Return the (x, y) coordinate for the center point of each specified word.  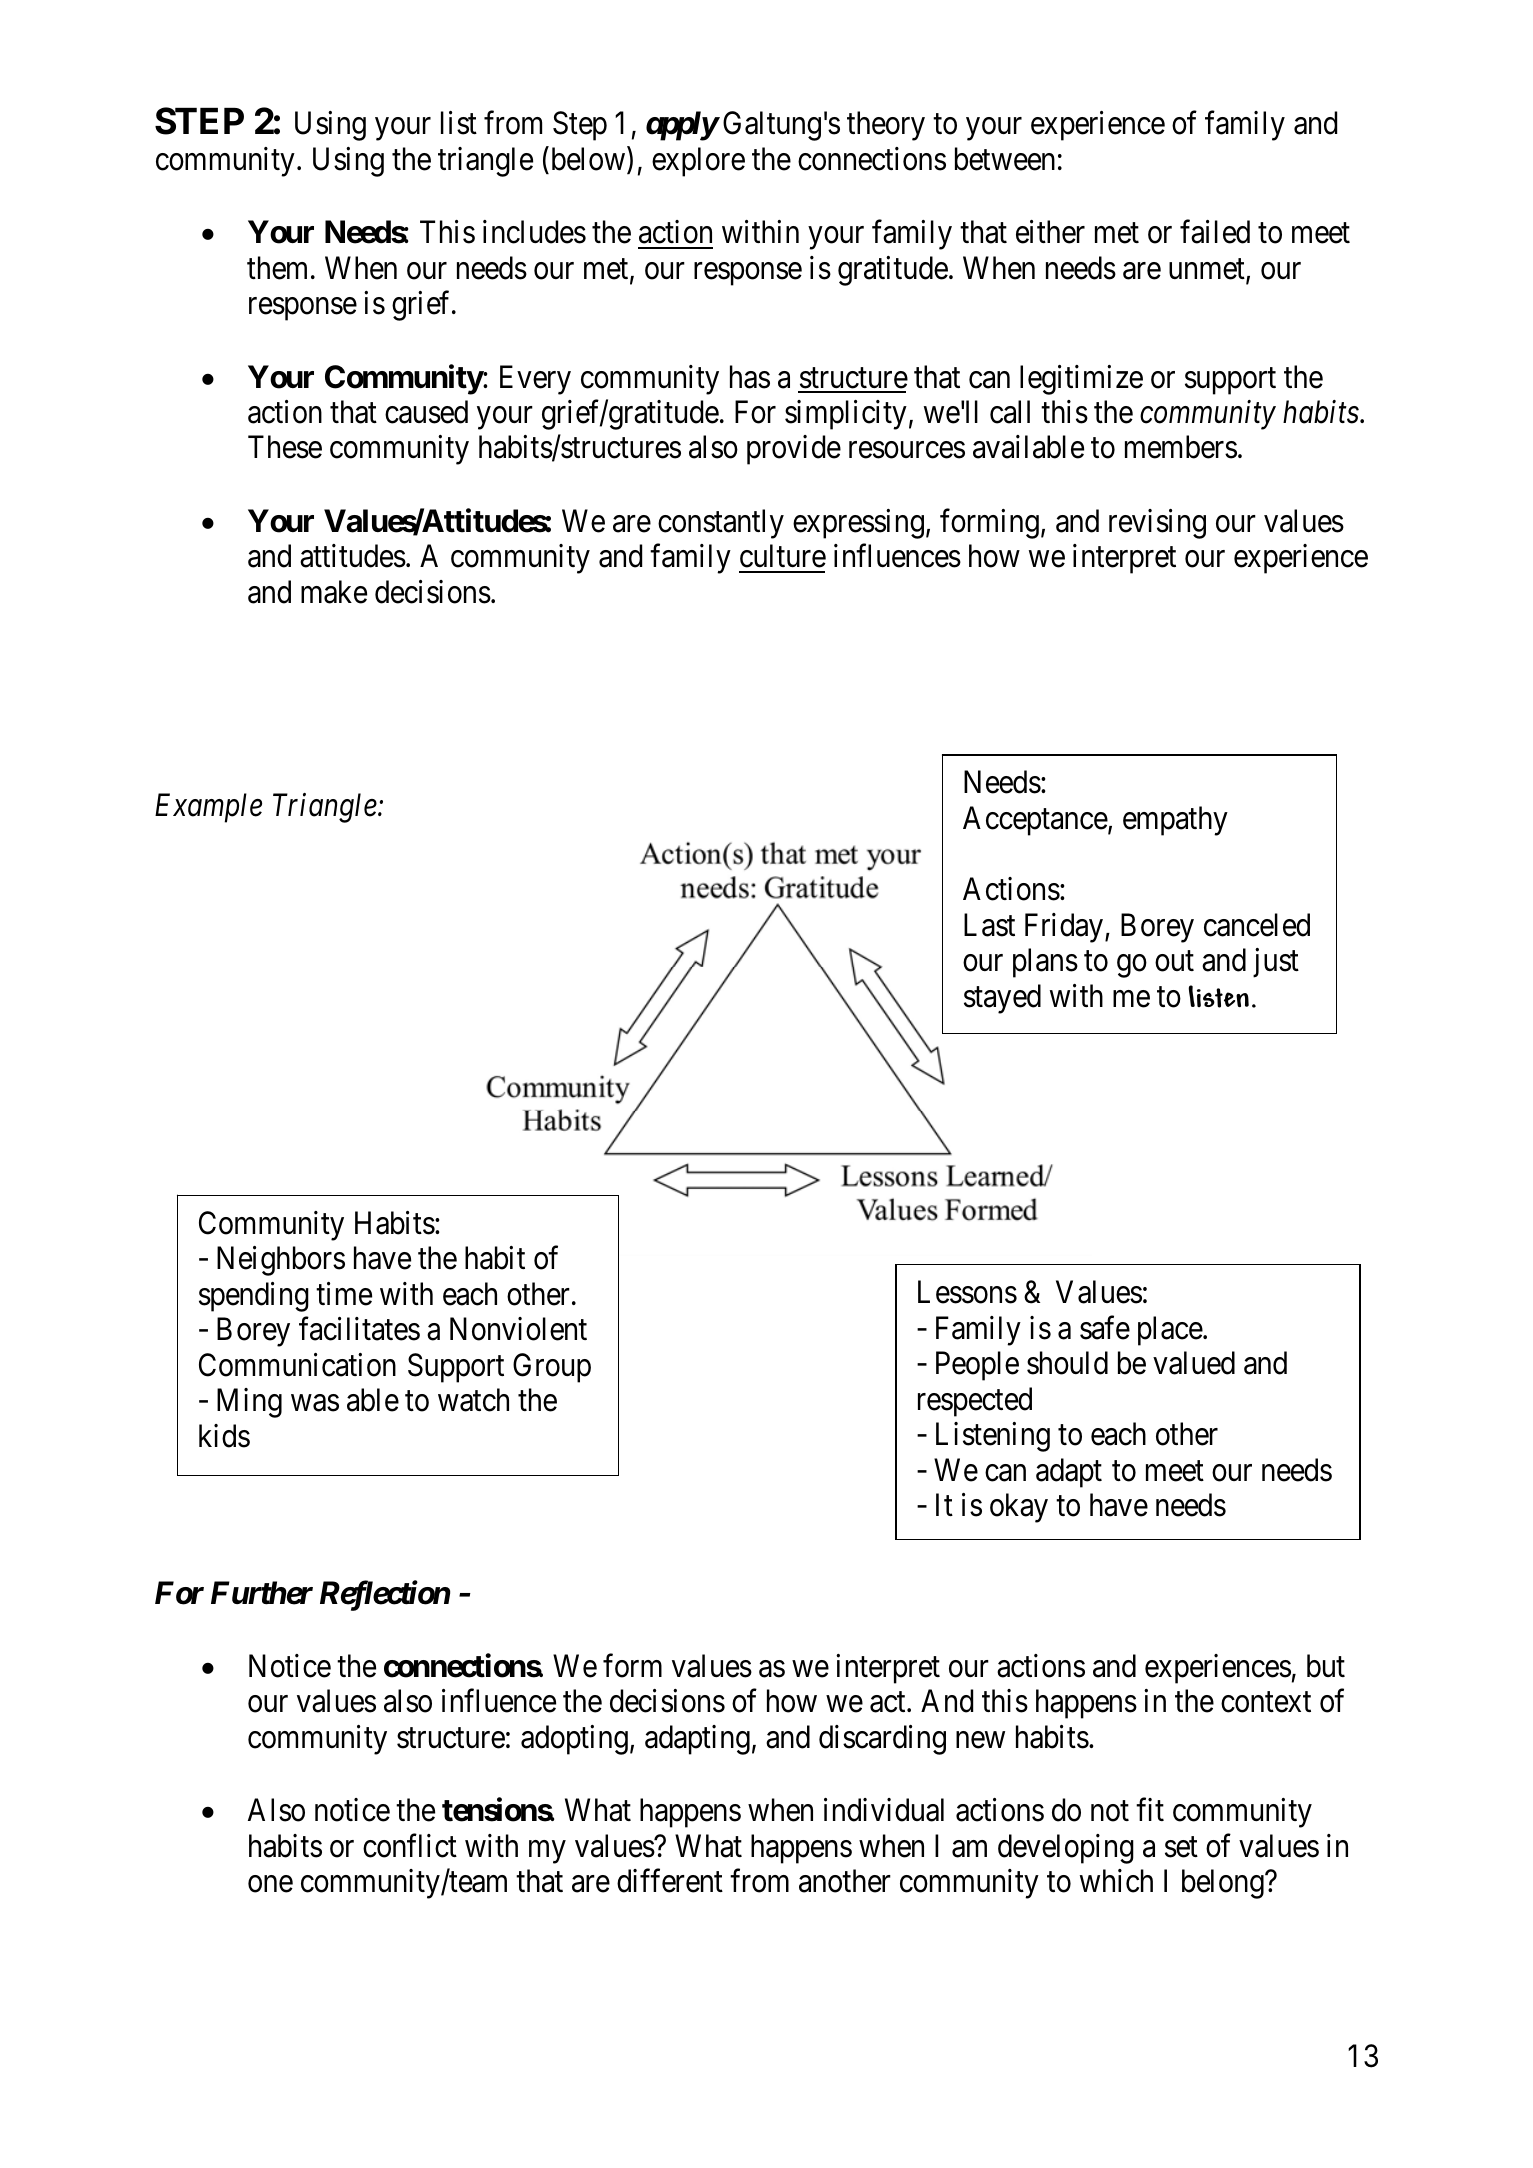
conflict (410, 1846)
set (1181, 1847)
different (670, 1881)
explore (698, 162)
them (277, 268)
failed (1215, 232)
